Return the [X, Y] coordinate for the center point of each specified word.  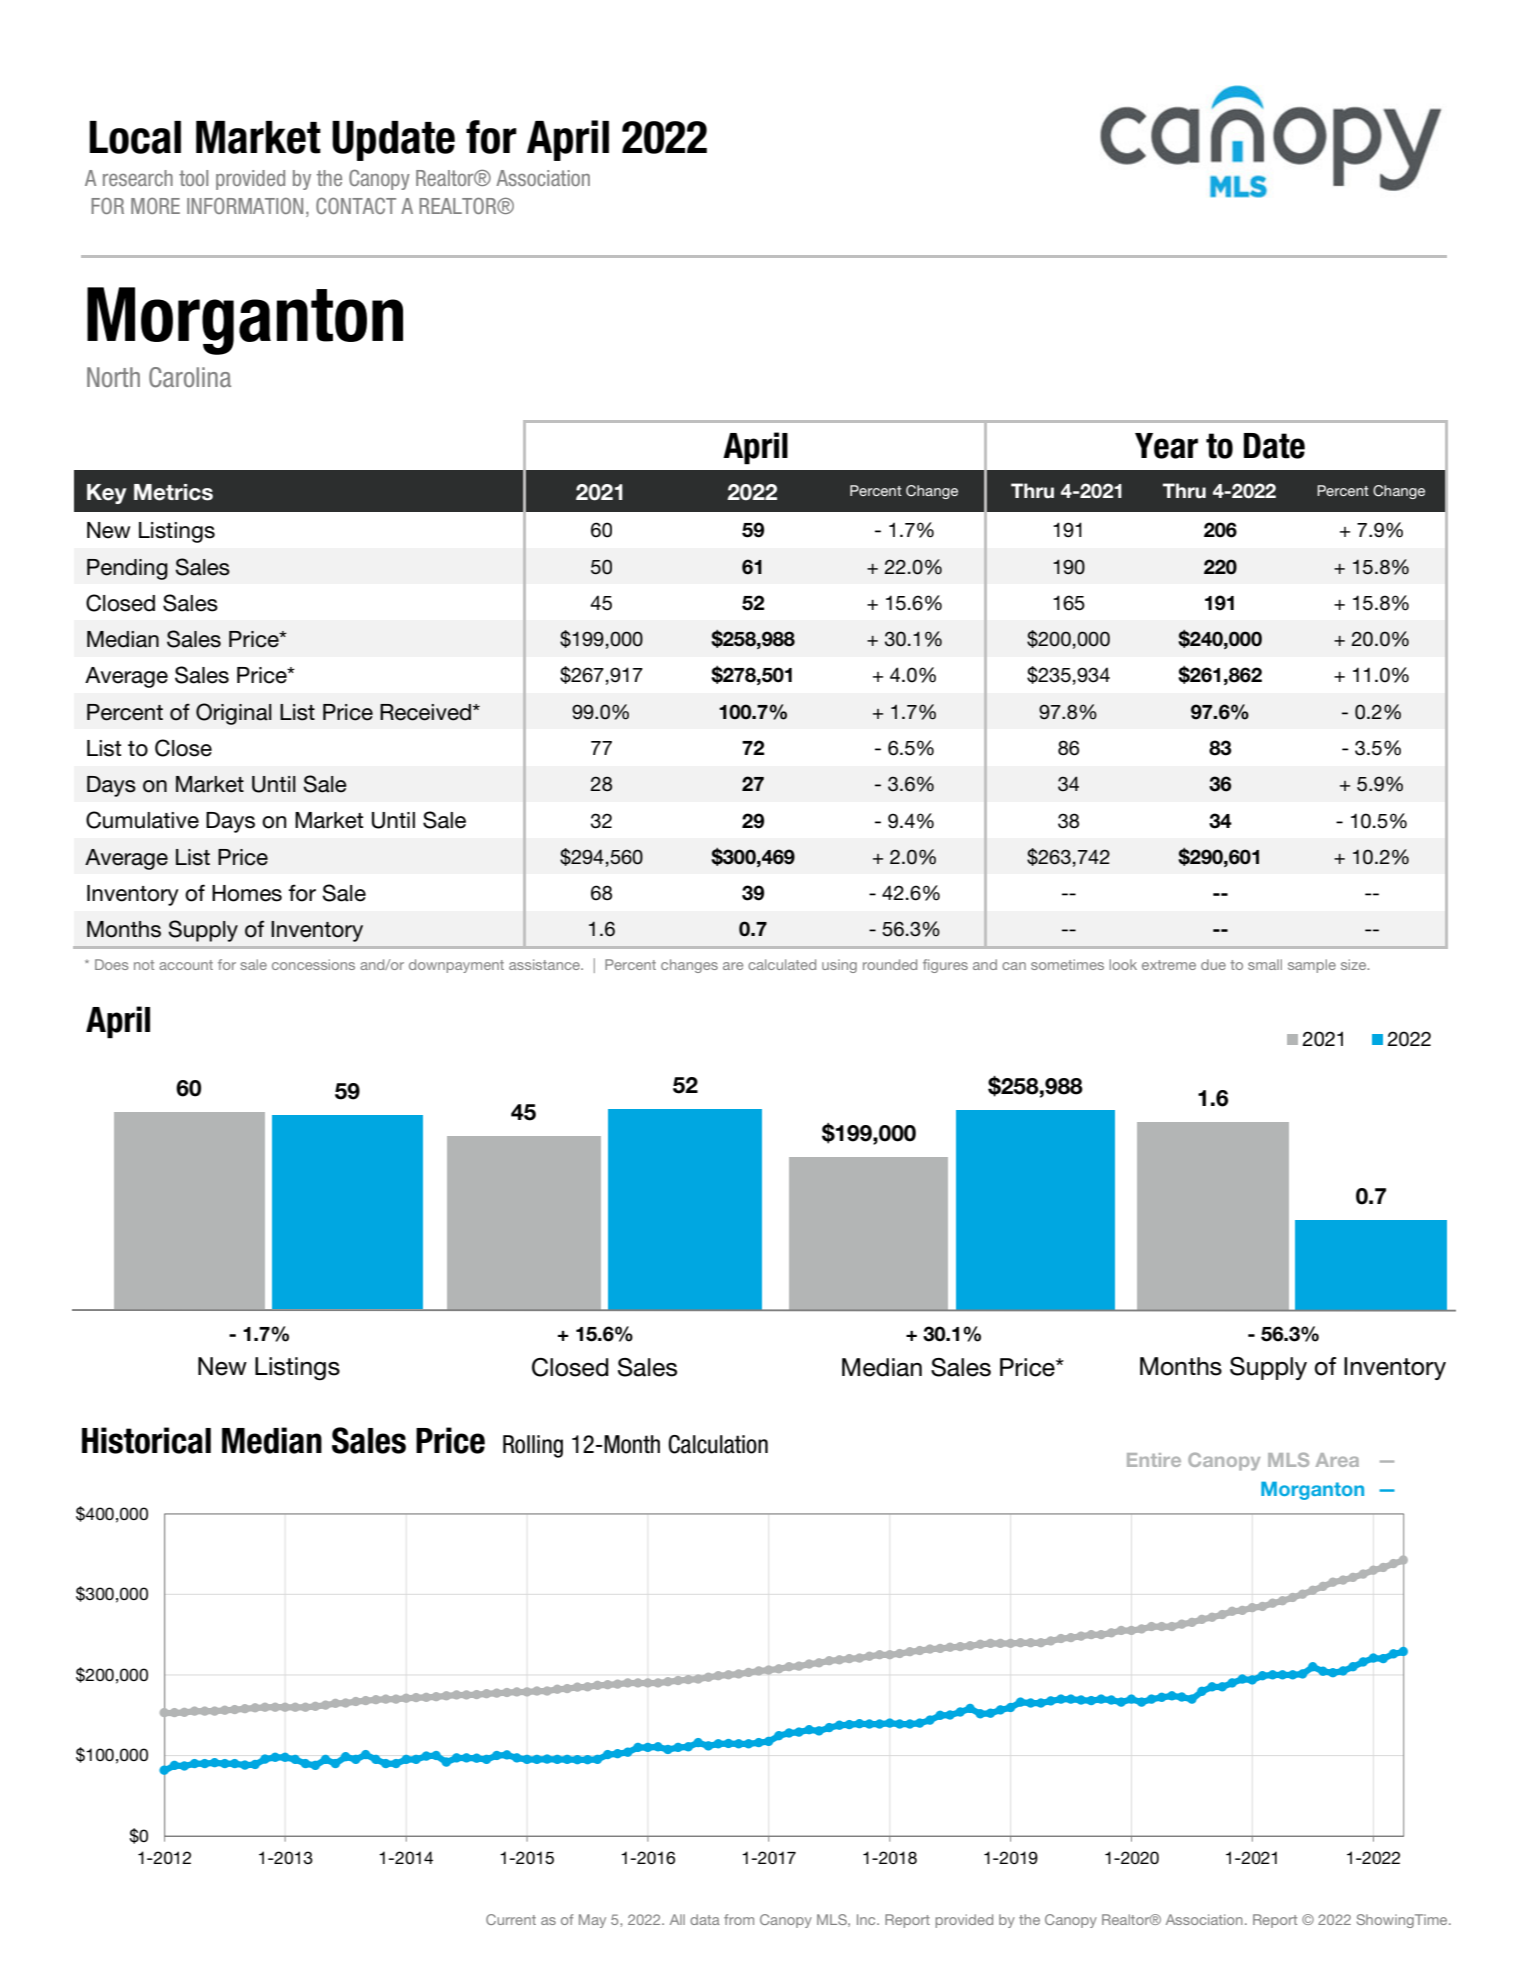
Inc [867, 1919]
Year [1166, 446]
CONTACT [356, 205]
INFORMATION [245, 206]
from [739, 1919]
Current [511, 1919]
